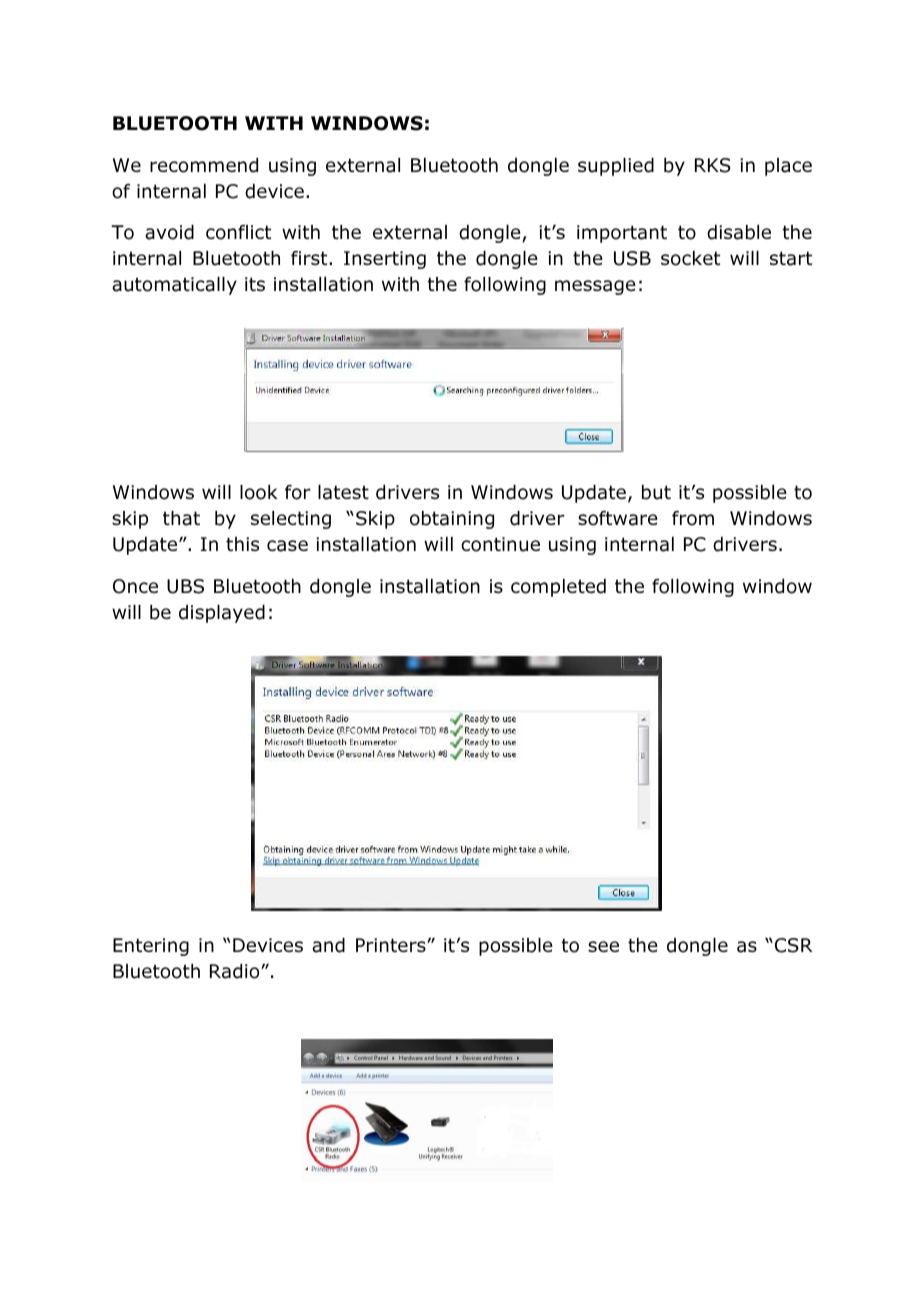 The image size is (924, 1308). What do you see at coordinates (793, 945) in the screenshot?
I see `CSR` at bounding box center [793, 945].
